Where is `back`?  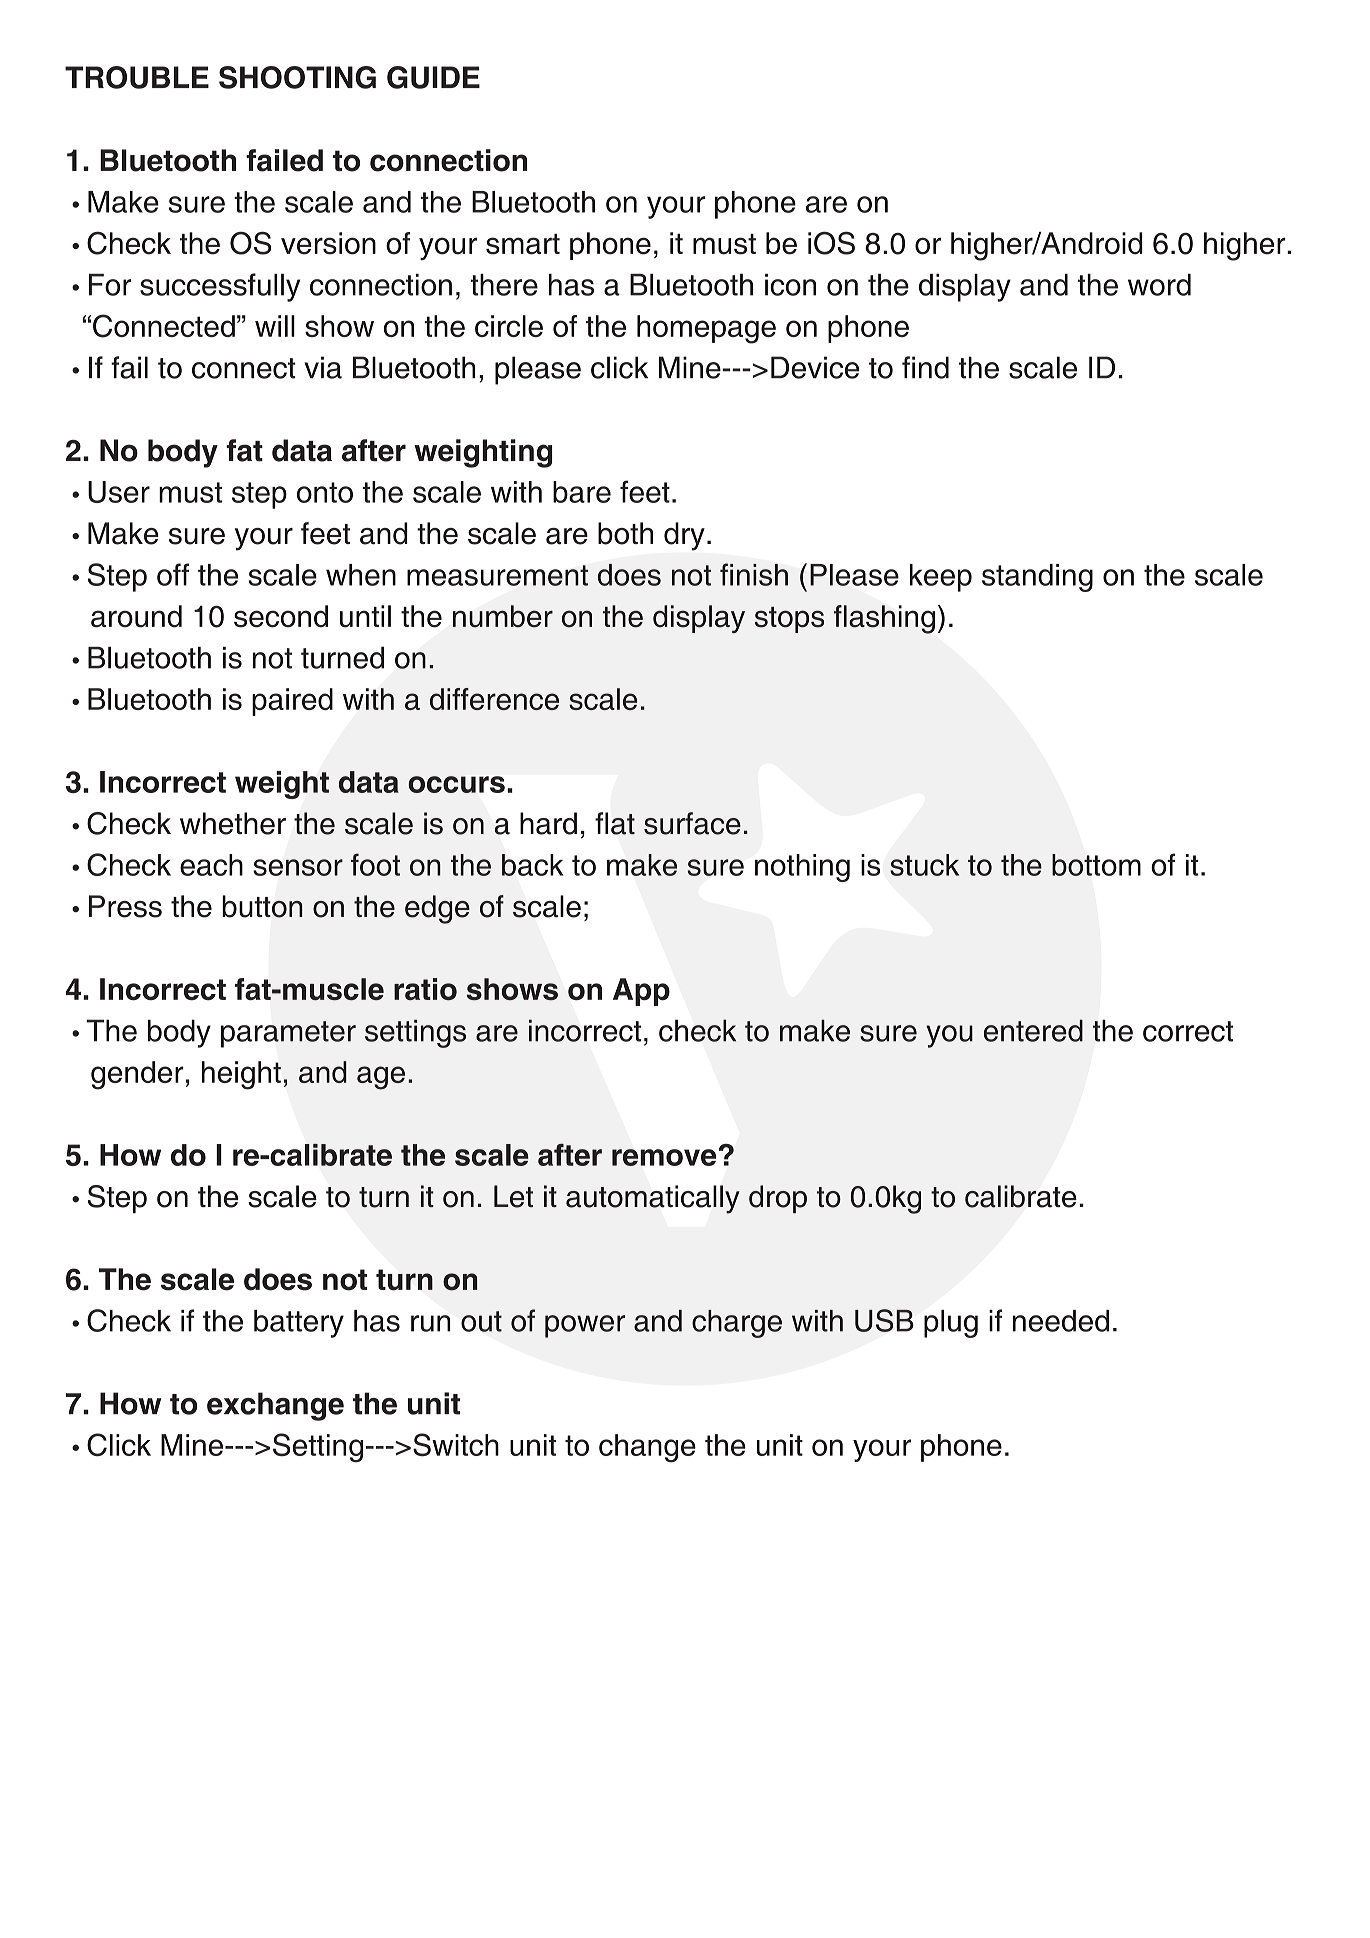
back is located at coordinates (533, 865).
